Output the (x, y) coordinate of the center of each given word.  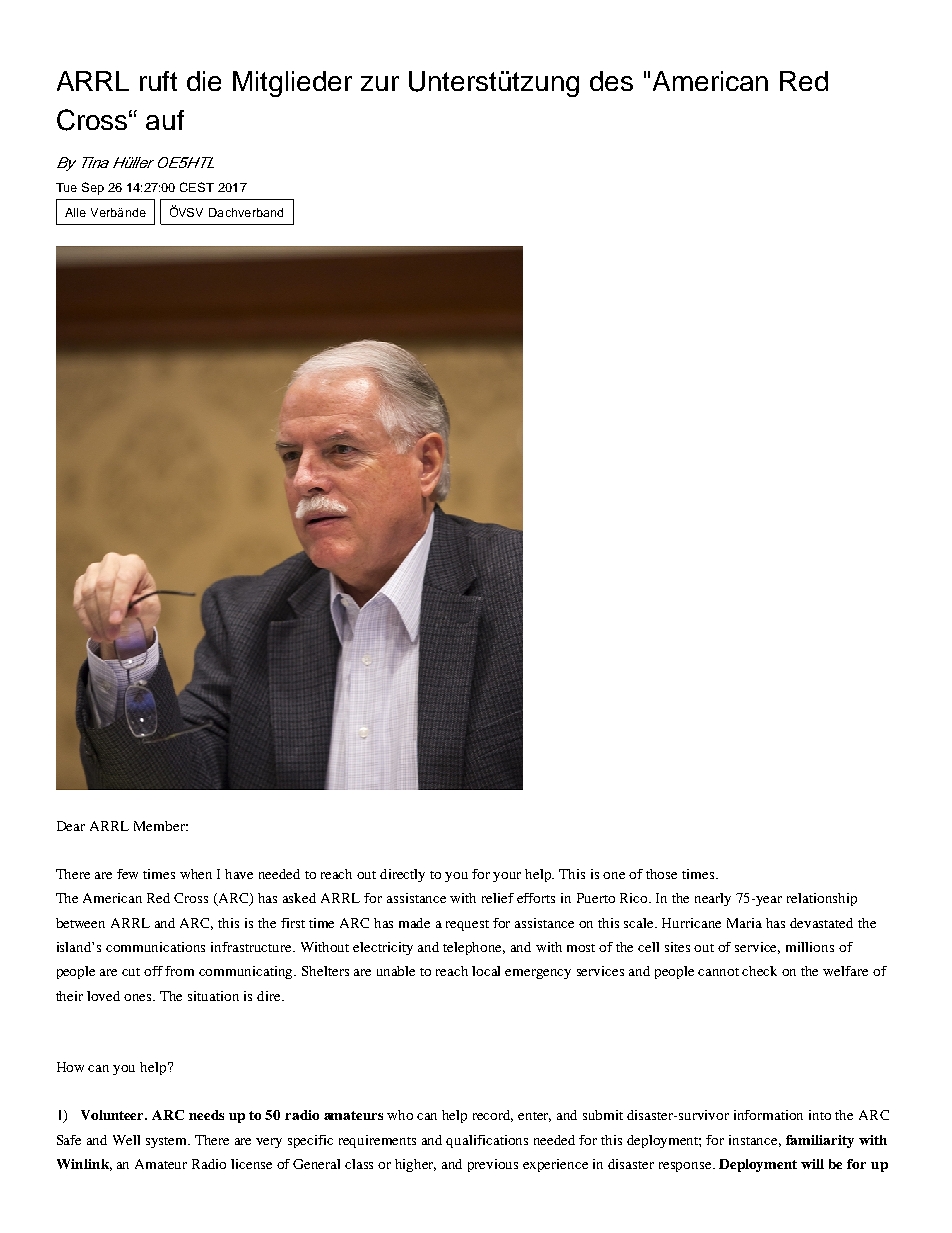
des (611, 81)
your (507, 877)
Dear (71, 826)
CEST (197, 187)
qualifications (487, 1141)
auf (165, 120)
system (168, 1142)
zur (380, 83)
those (661, 874)
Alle (75, 212)
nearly (713, 899)
